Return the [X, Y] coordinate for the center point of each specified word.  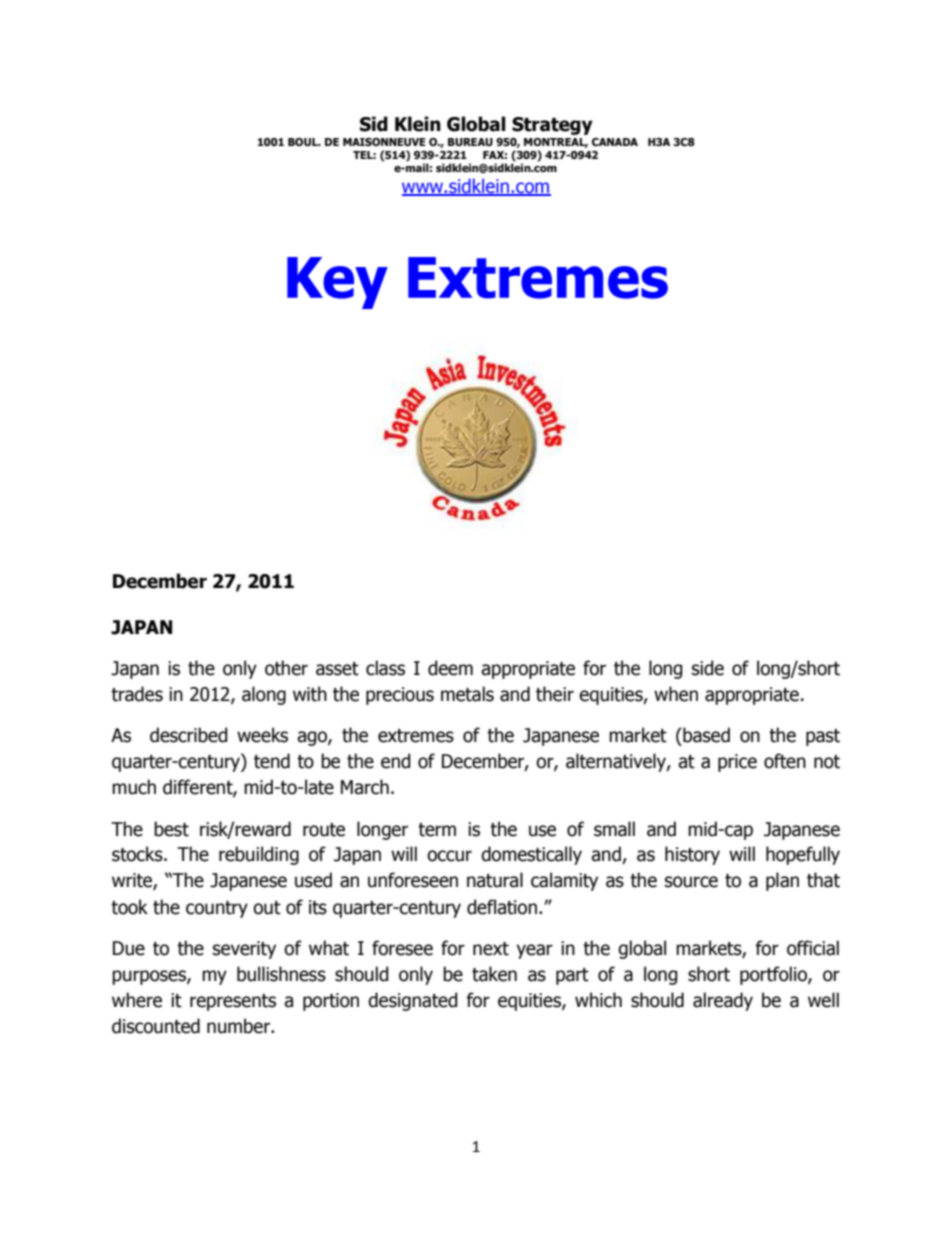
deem [450, 668]
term [437, 830]
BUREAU [470, 142]
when [676, 694]
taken [494, 974]
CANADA [615, 142]
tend [272, 761]
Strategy [552, 126]
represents [233, 1002]
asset [337, 669]
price [737, 763]
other [286, 668]
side [708, 668]
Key [337, 283]
